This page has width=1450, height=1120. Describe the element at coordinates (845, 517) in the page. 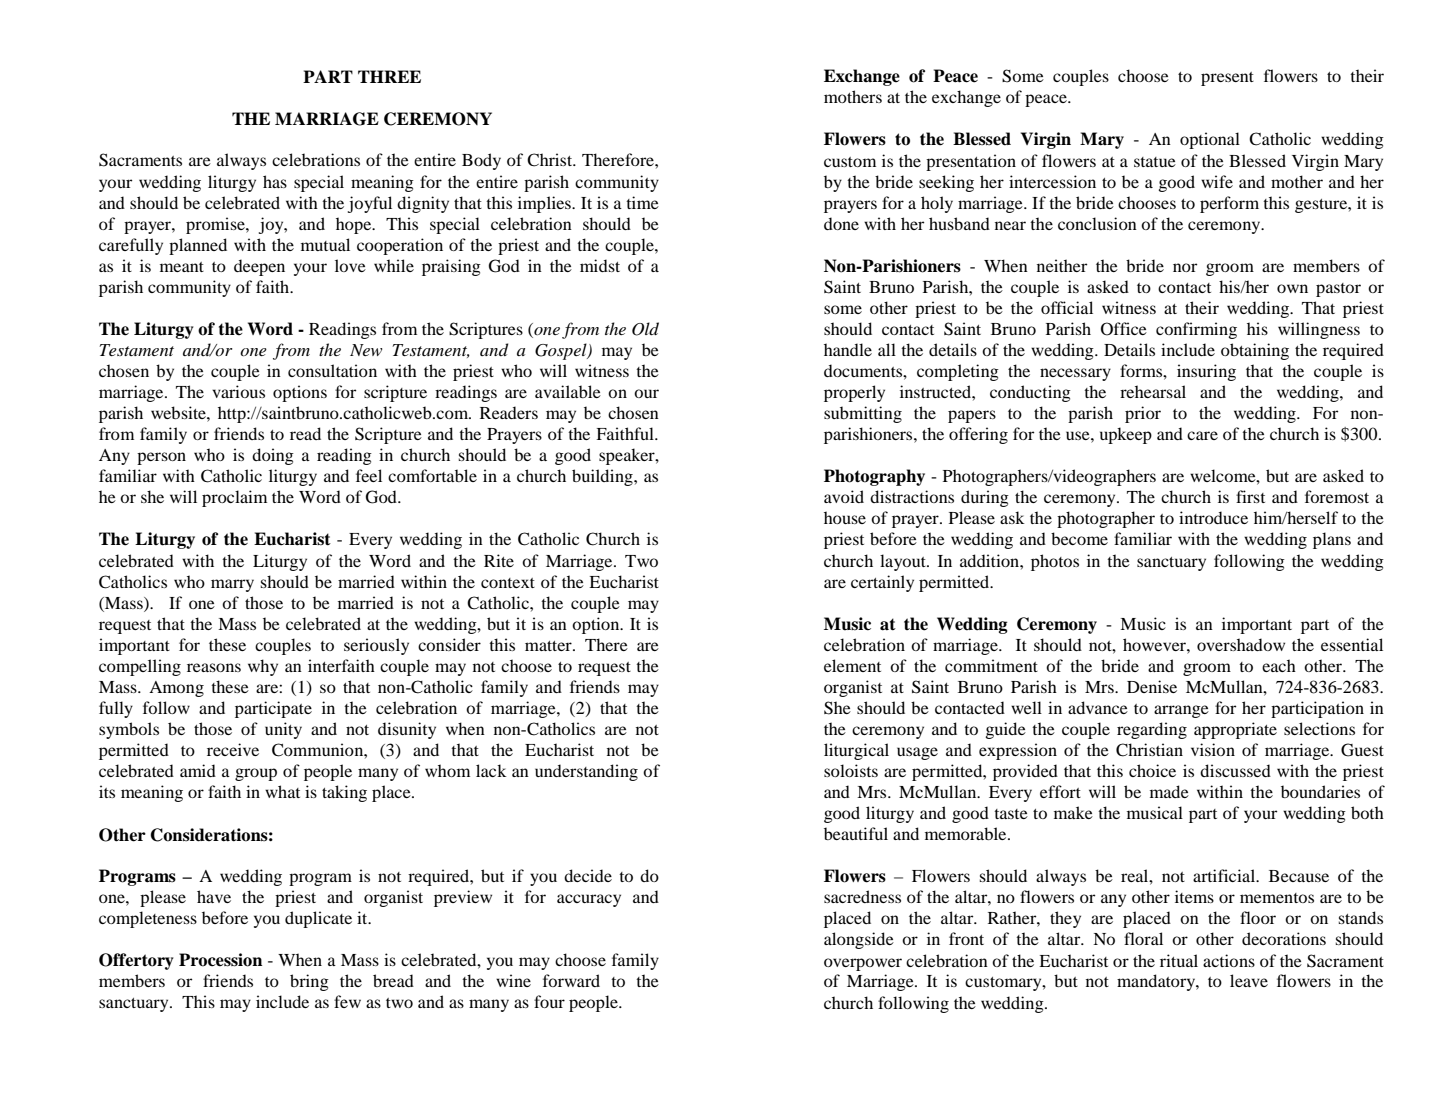

I see `house` at that location.
